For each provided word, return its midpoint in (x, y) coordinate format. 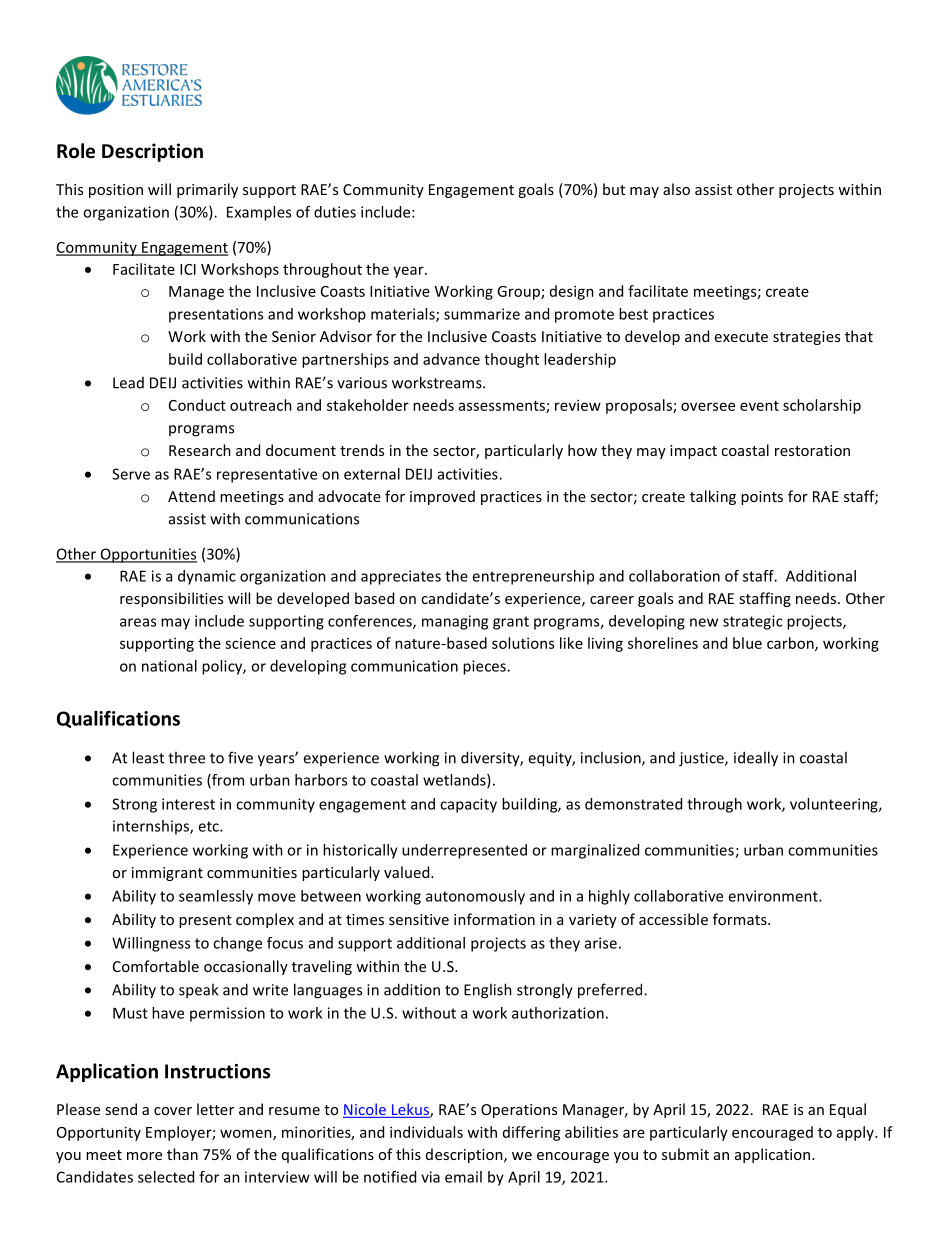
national (169, 666)
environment (774, 896)
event (759, 406)
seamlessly (216, 897)
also (676, 189)
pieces (485, 667)
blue (747, 643)
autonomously (475, 897)
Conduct (197, 405)
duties (335, 212)
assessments (503, 407)
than (182, 1154)
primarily (207, 190)
